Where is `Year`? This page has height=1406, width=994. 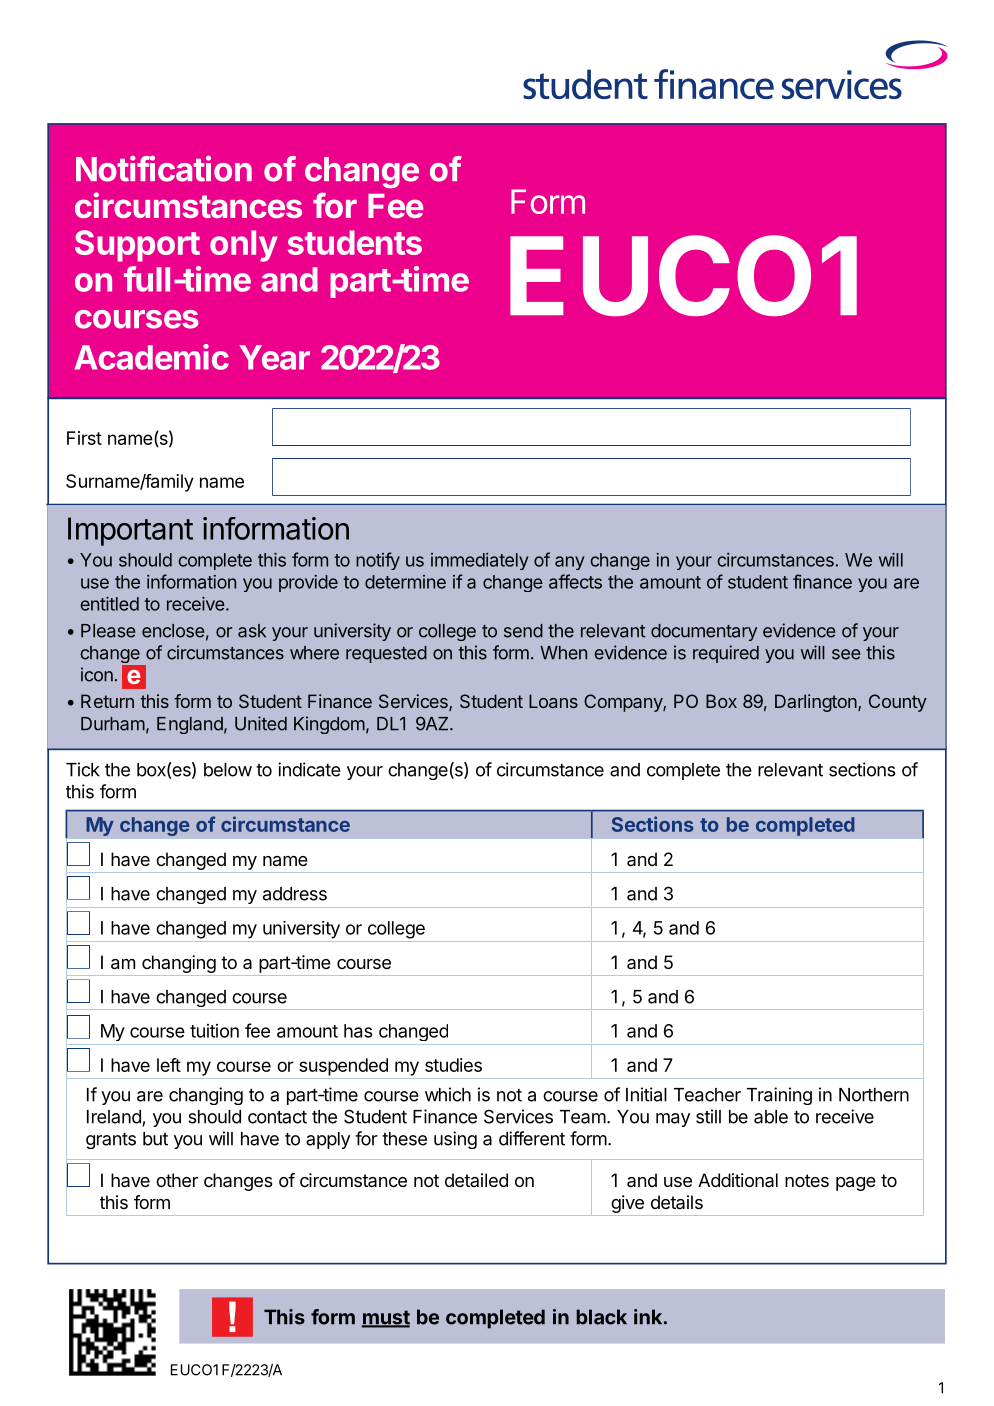 Year is located at coordinates (275, 357).
